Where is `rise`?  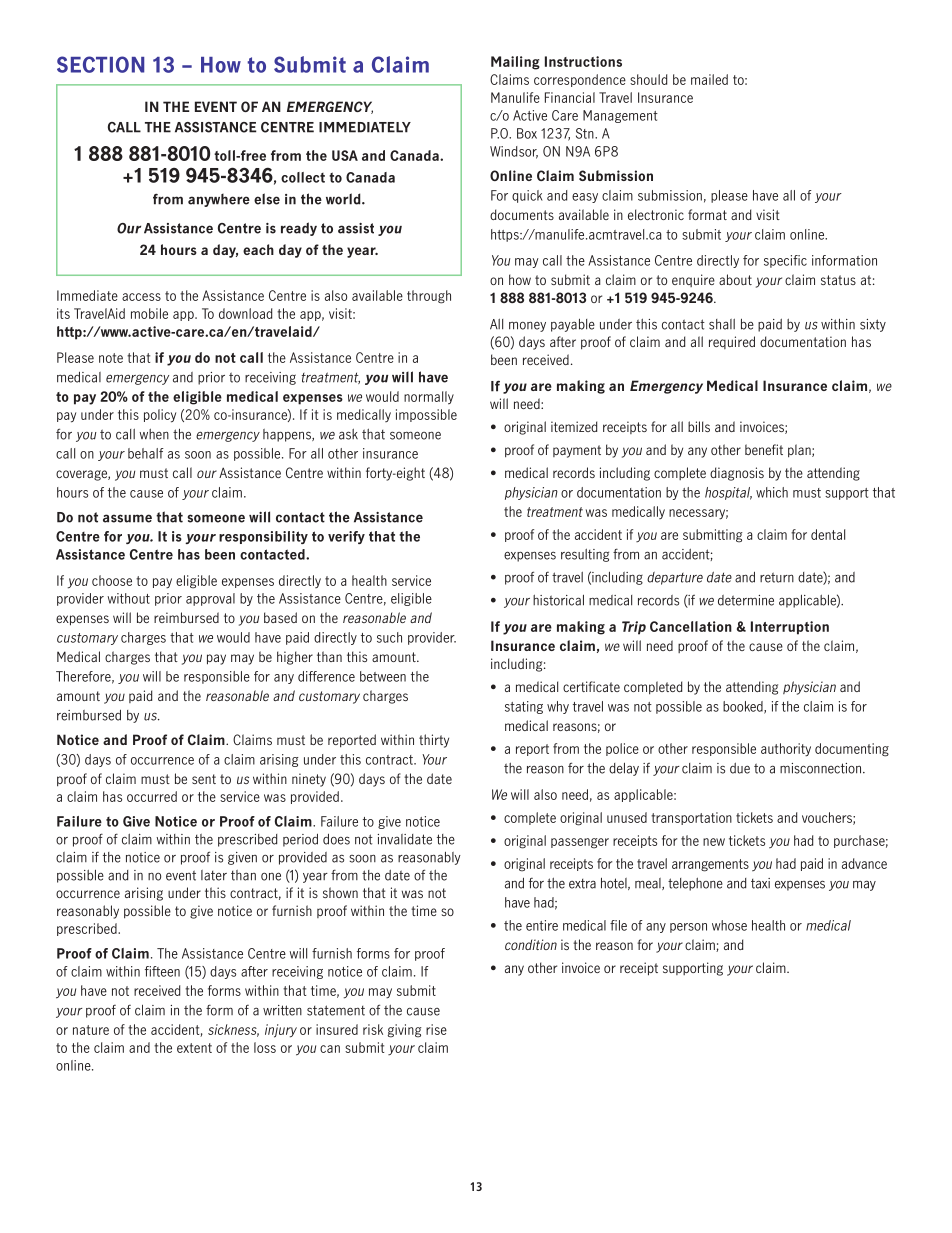 rise is located at coordinates (436, 1029).
